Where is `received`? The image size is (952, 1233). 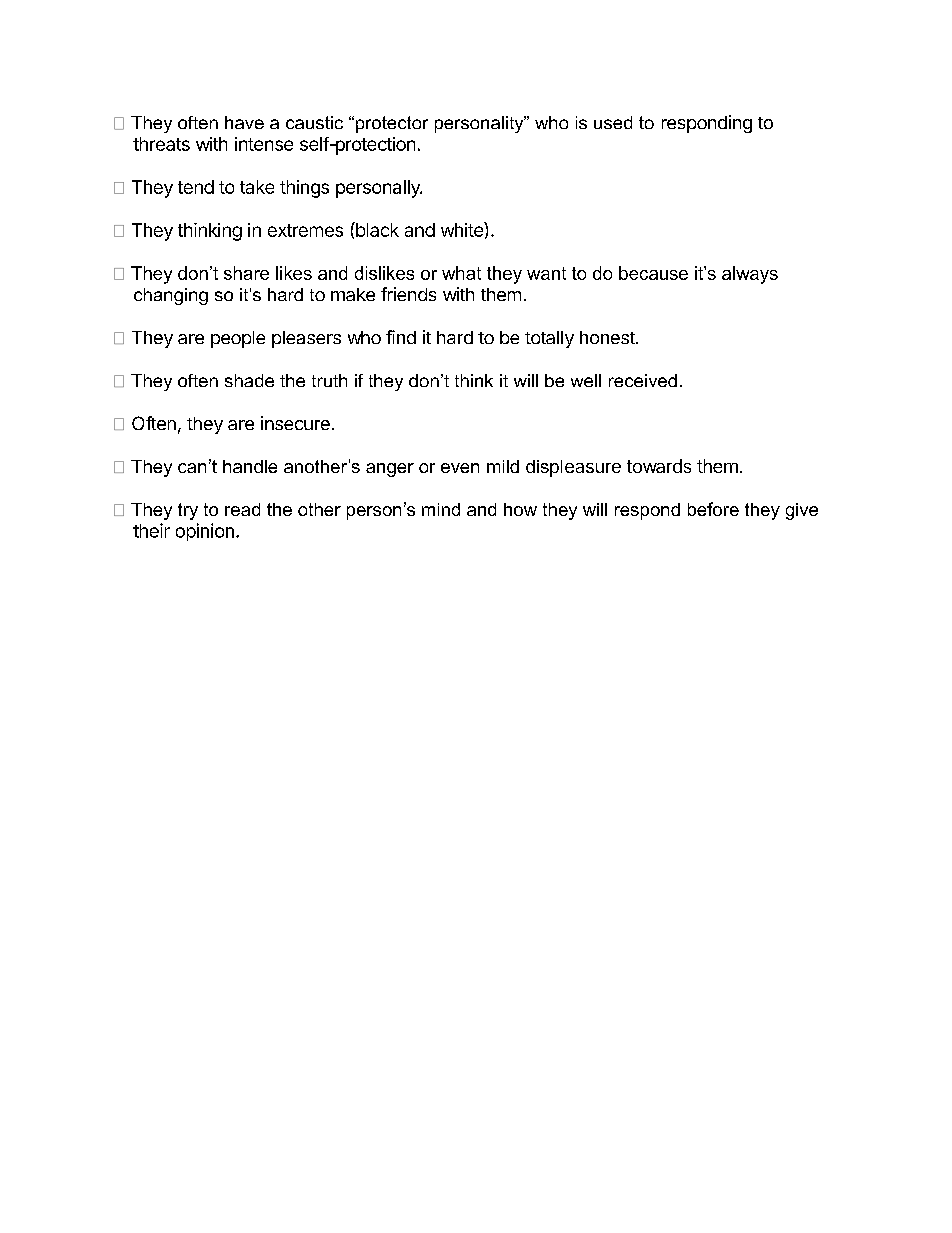 received is located at coordinates (643, 380).
